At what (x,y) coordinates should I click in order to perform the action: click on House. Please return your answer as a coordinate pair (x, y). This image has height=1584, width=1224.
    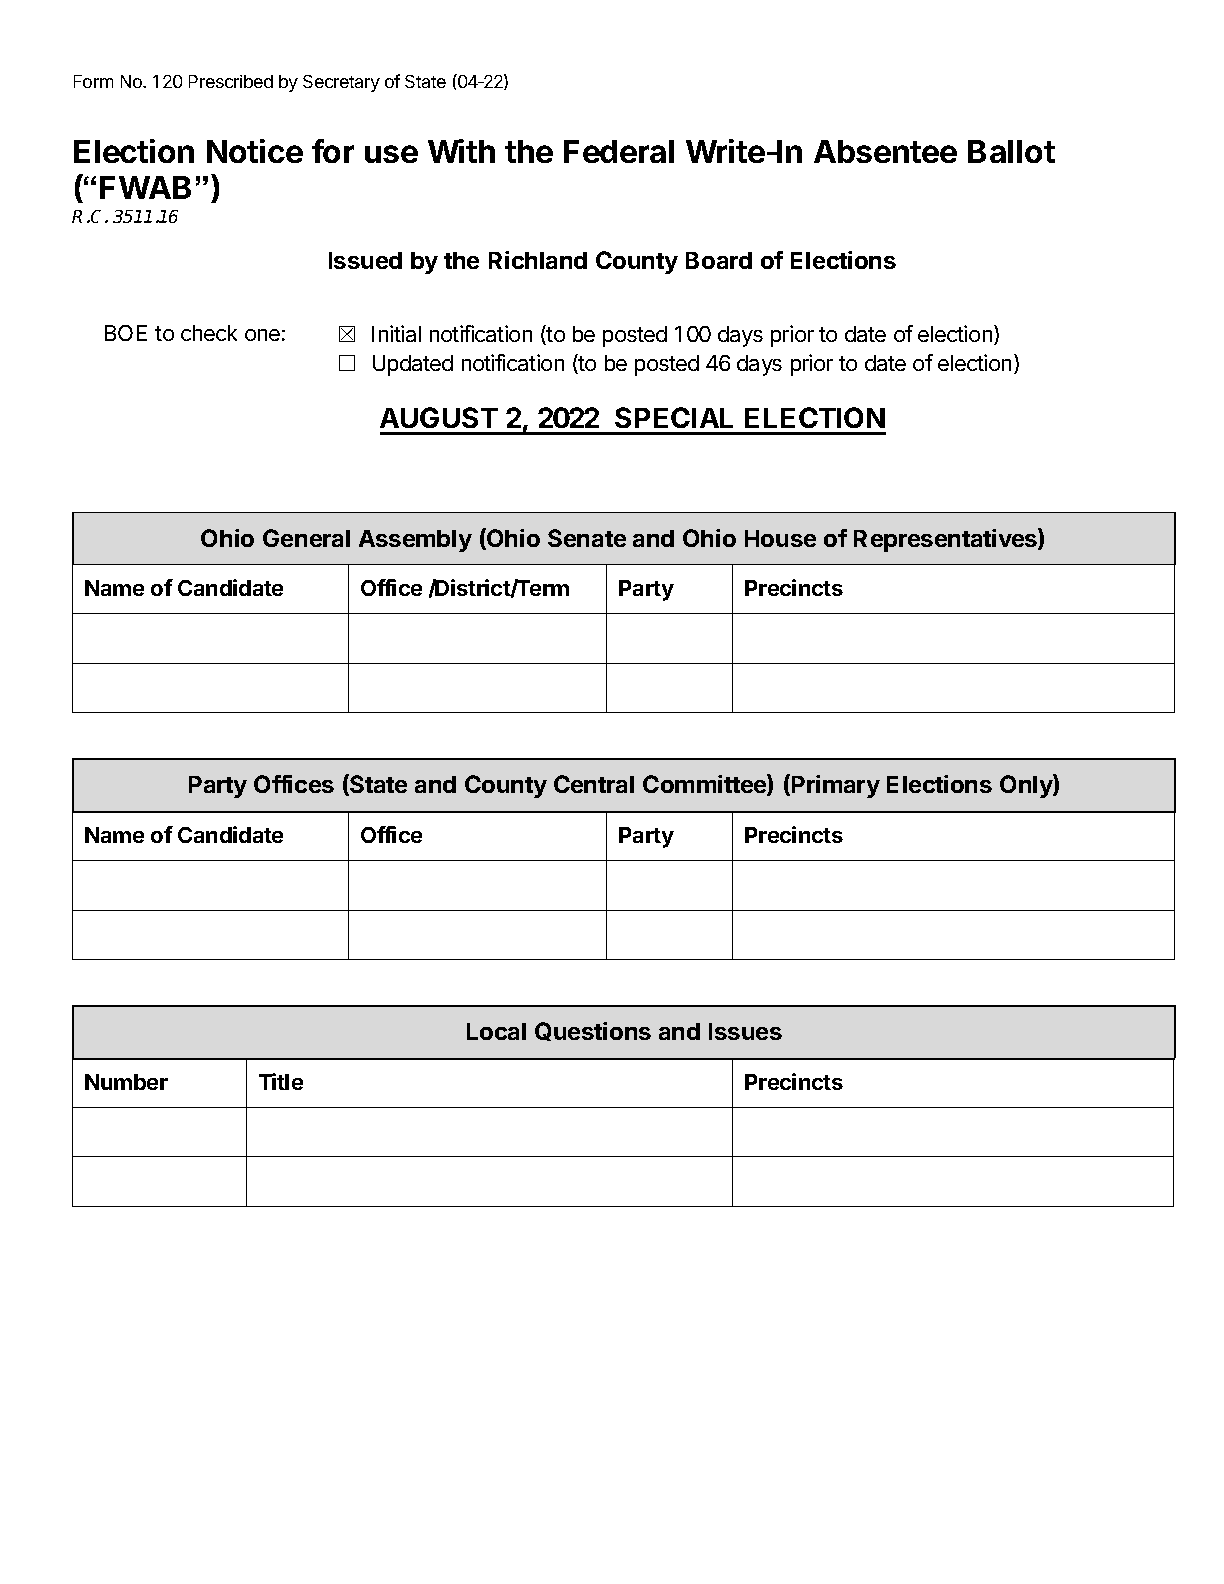
    Looking at the image, I should click on (780, 538).
